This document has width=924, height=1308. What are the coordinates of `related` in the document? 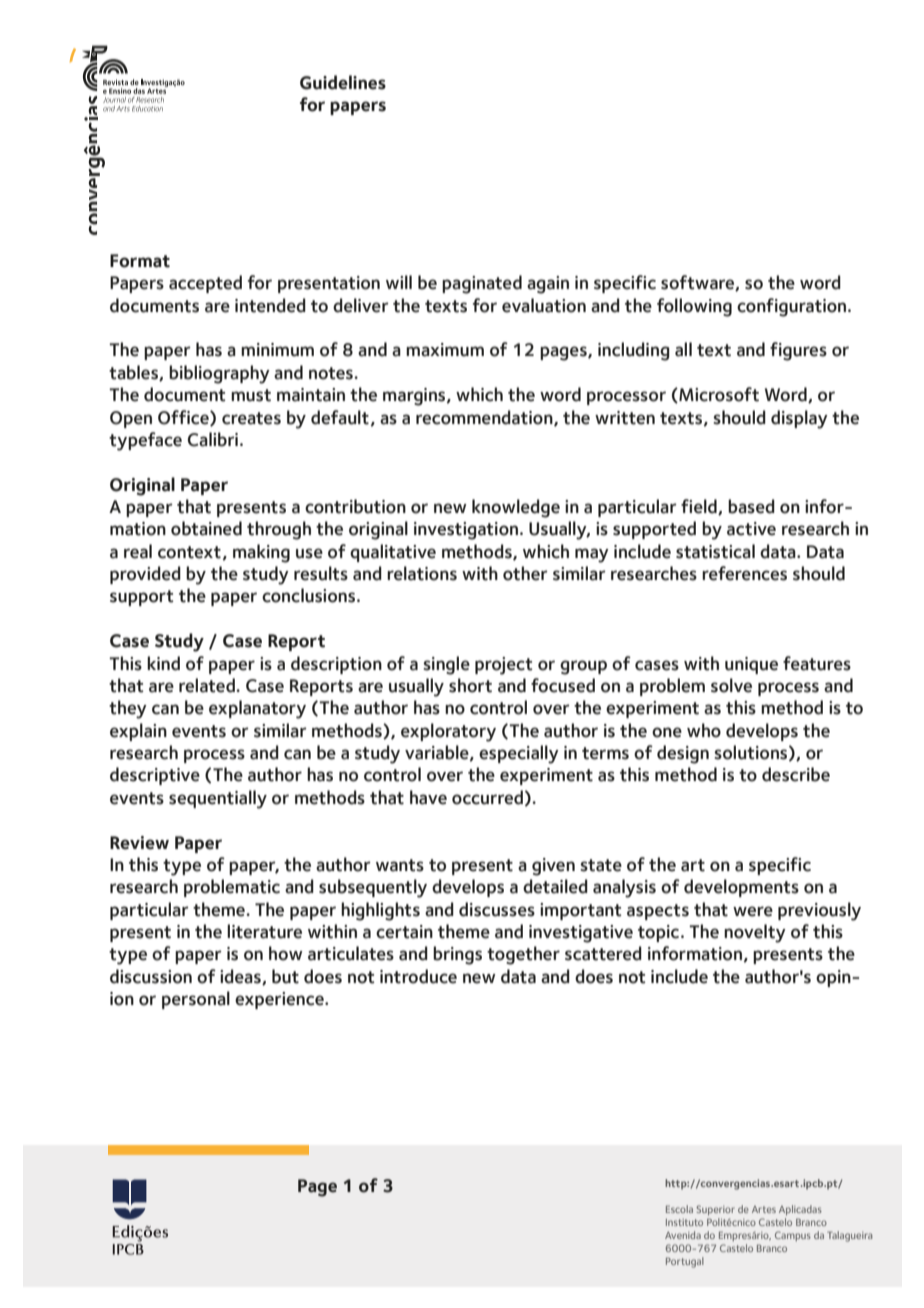 It's located at (208, 685).
